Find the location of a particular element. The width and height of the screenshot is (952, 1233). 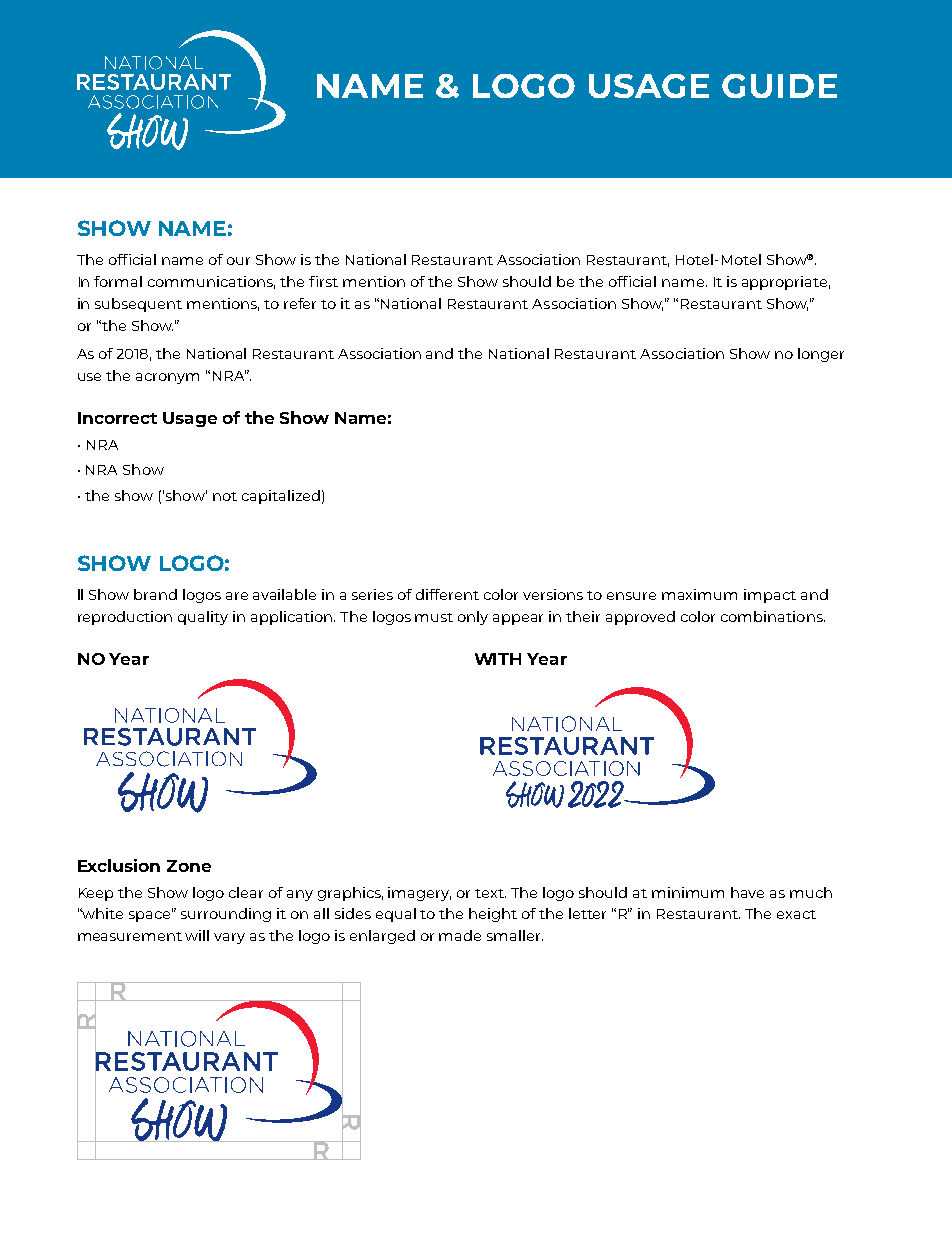

first is located at coordinates (323, 281).
